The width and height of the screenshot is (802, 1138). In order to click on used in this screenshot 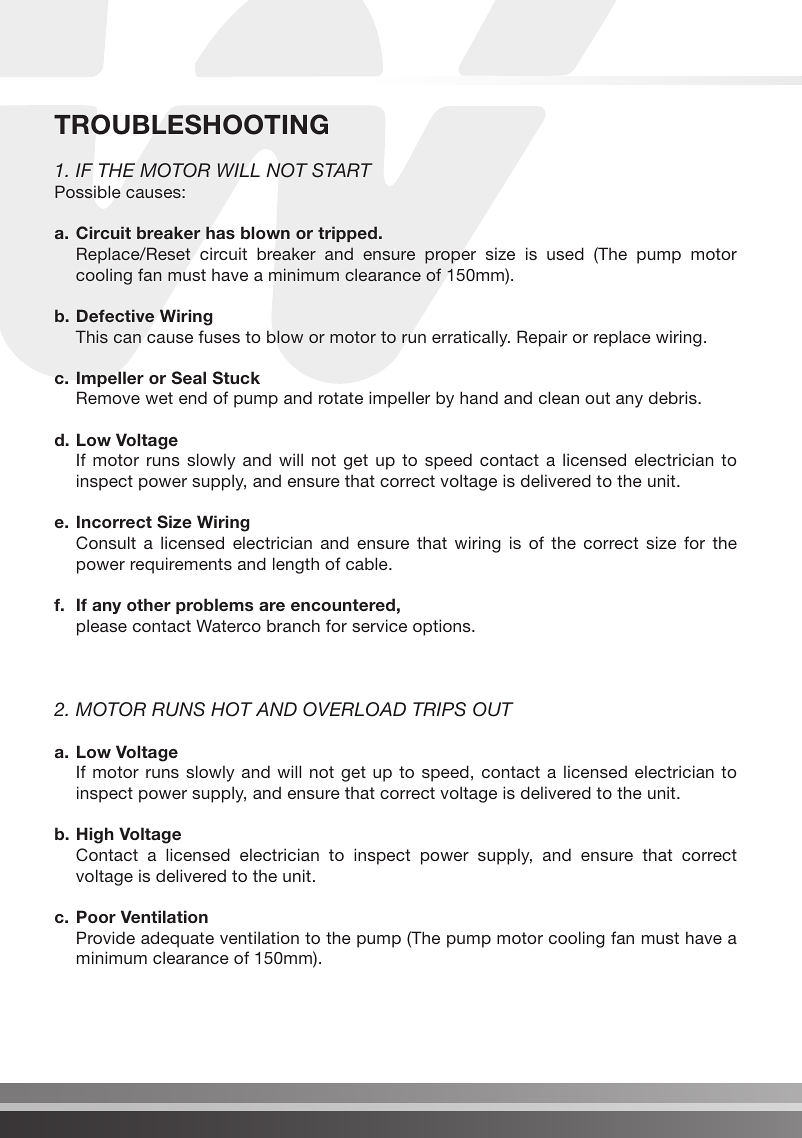, I will do `click(565, 253)`.
